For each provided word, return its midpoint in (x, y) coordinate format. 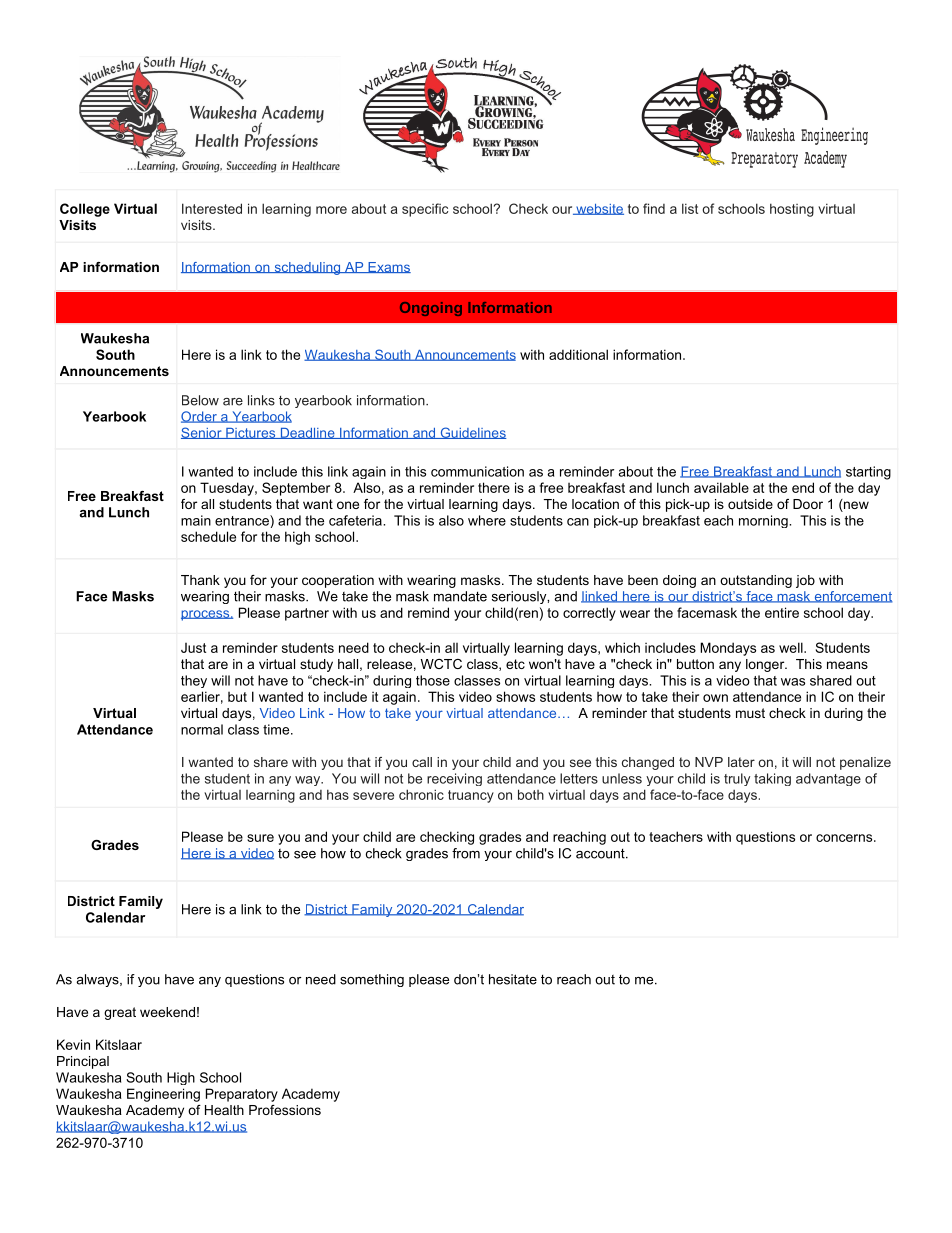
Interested (212, 208)
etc (515, 664)
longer (766, 665)
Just (193, 648)
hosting (792, 210)
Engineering (163, 1095)
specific (425, 210)
